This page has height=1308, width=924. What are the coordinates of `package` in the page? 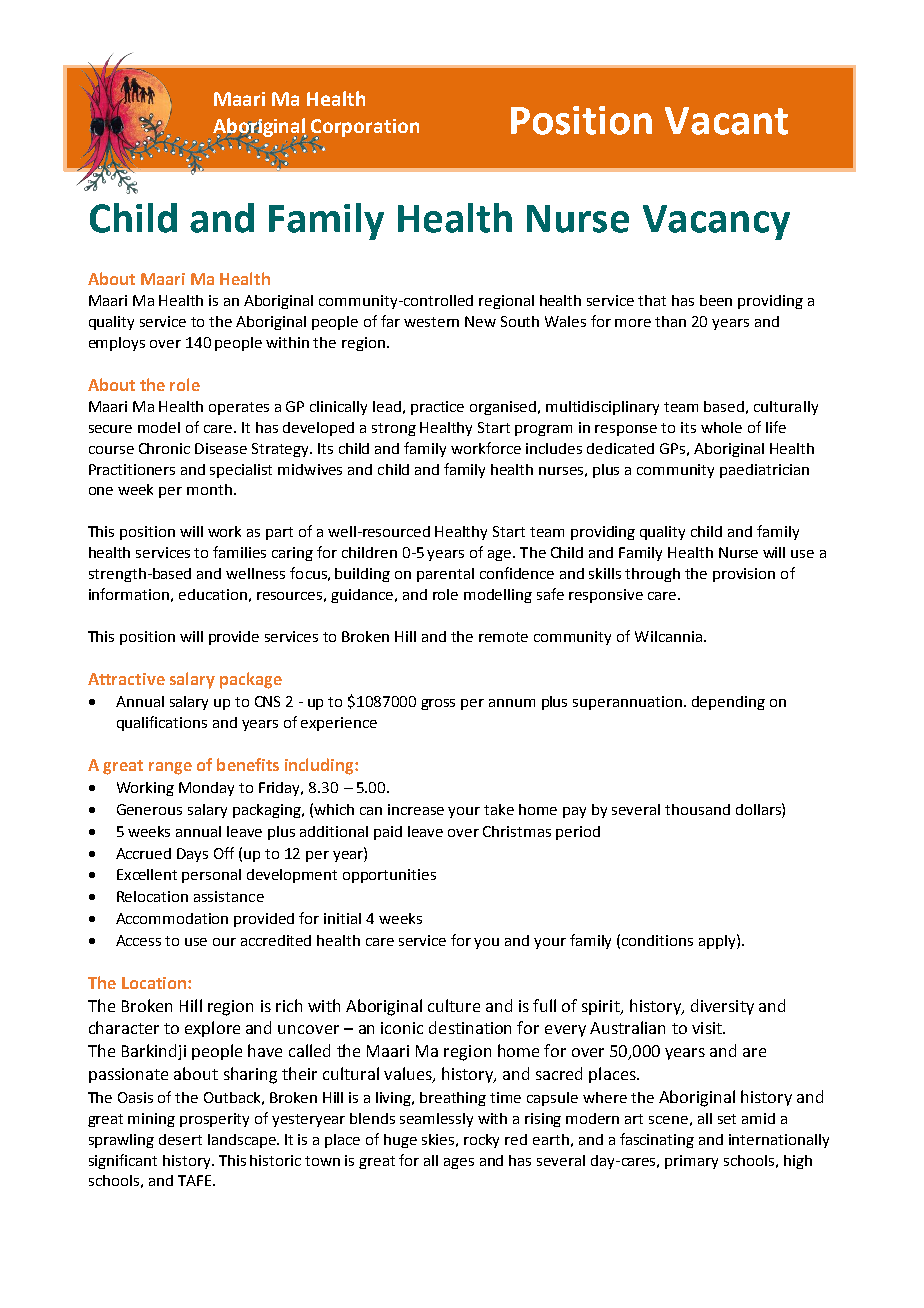 It's located at (251, 680).
